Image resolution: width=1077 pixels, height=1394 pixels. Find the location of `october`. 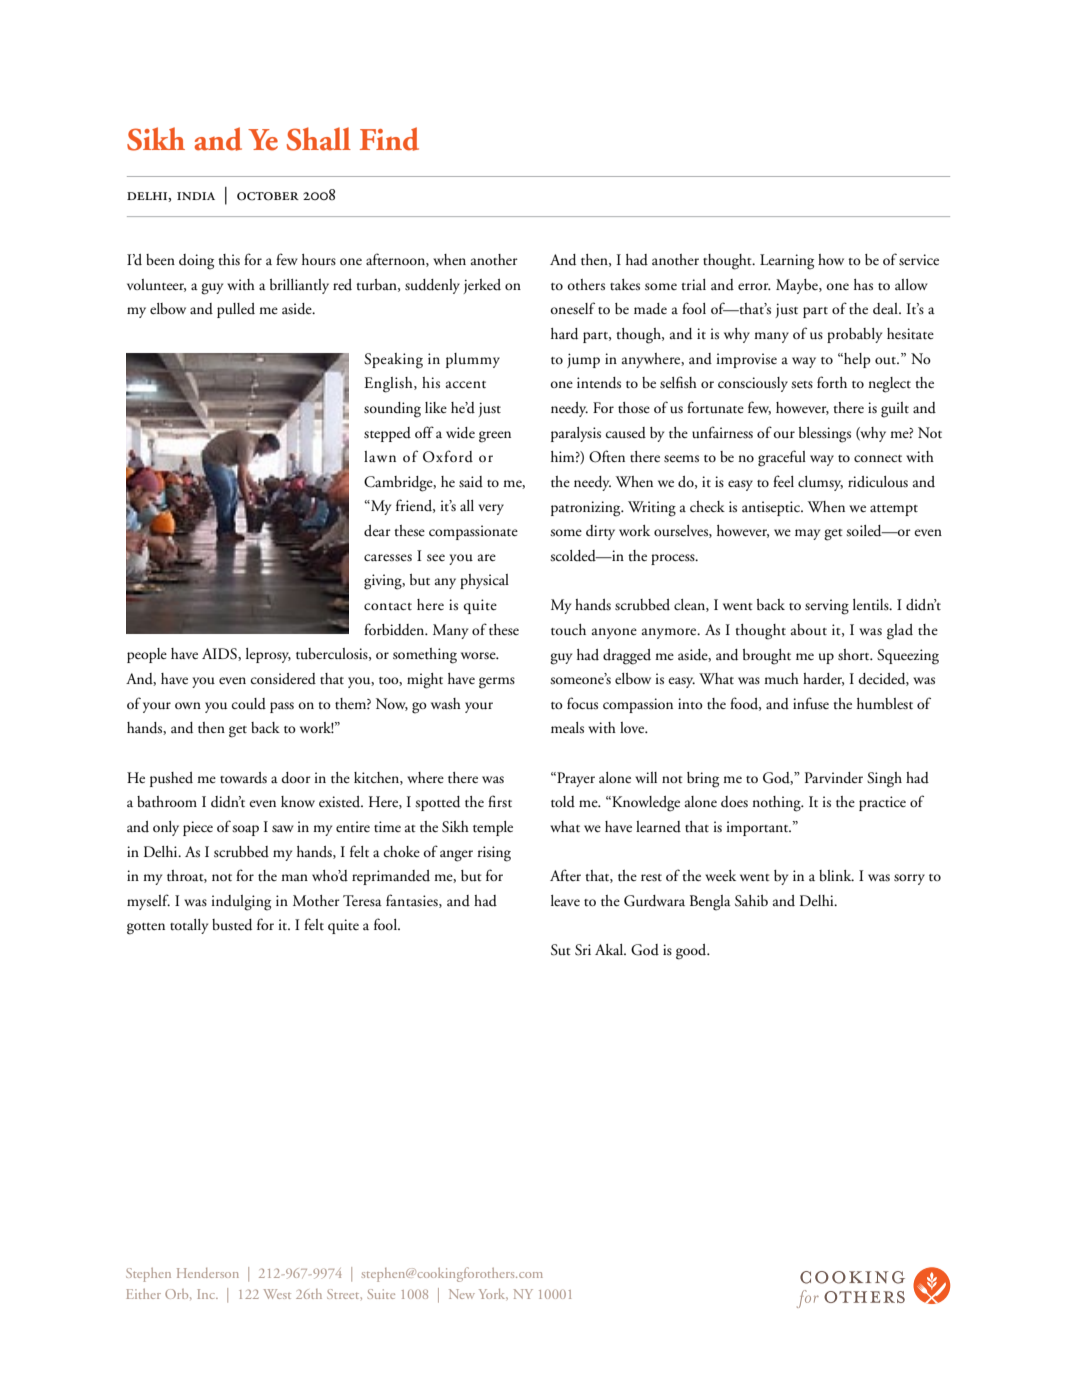

october is located at coordinates (268, 196).
